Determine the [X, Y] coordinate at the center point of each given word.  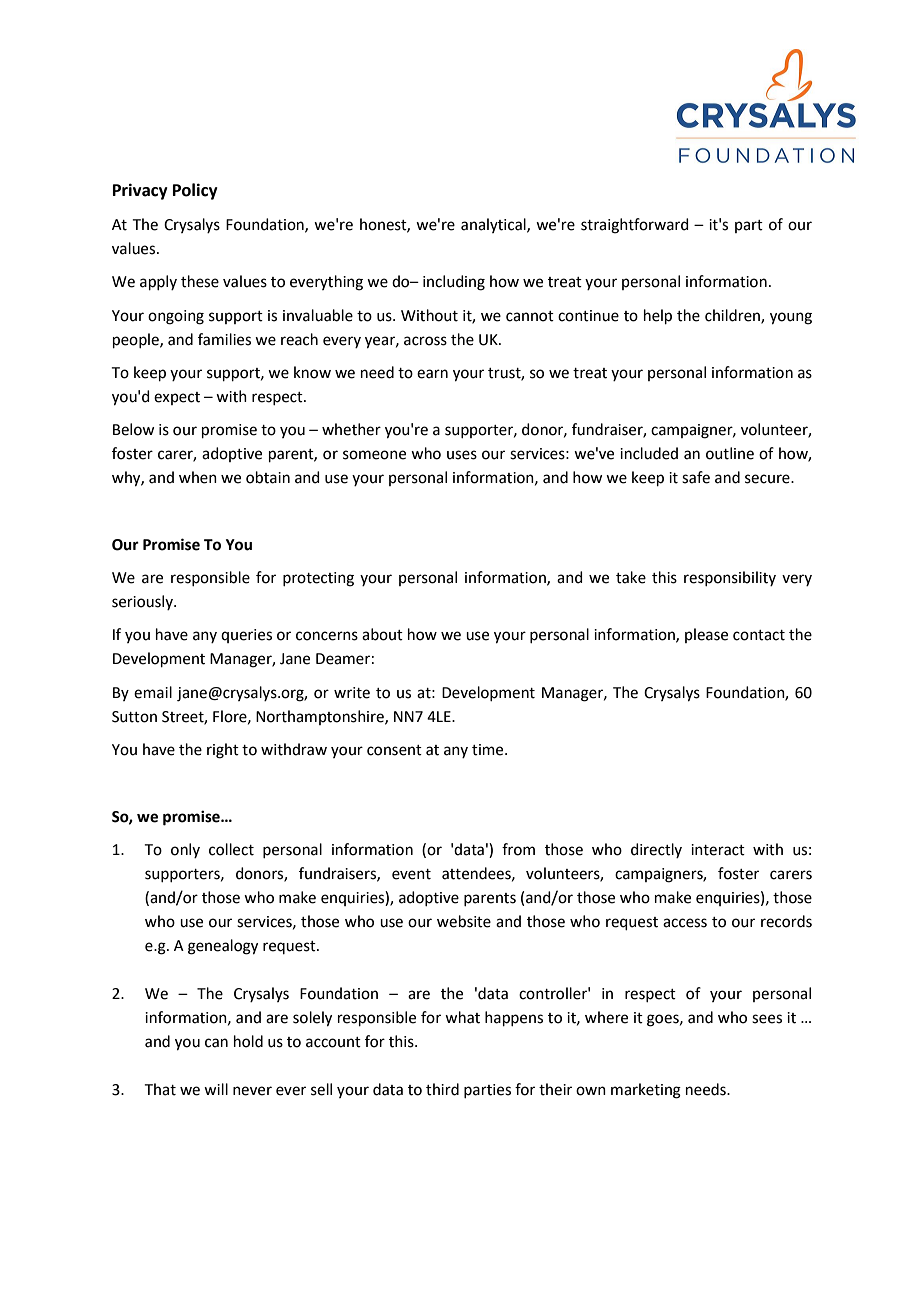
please [706, 635]
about [382, 634]
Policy [195, 191]
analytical [494, 225]
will [216, 1089]
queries [246, 636]
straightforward [635, 226]
